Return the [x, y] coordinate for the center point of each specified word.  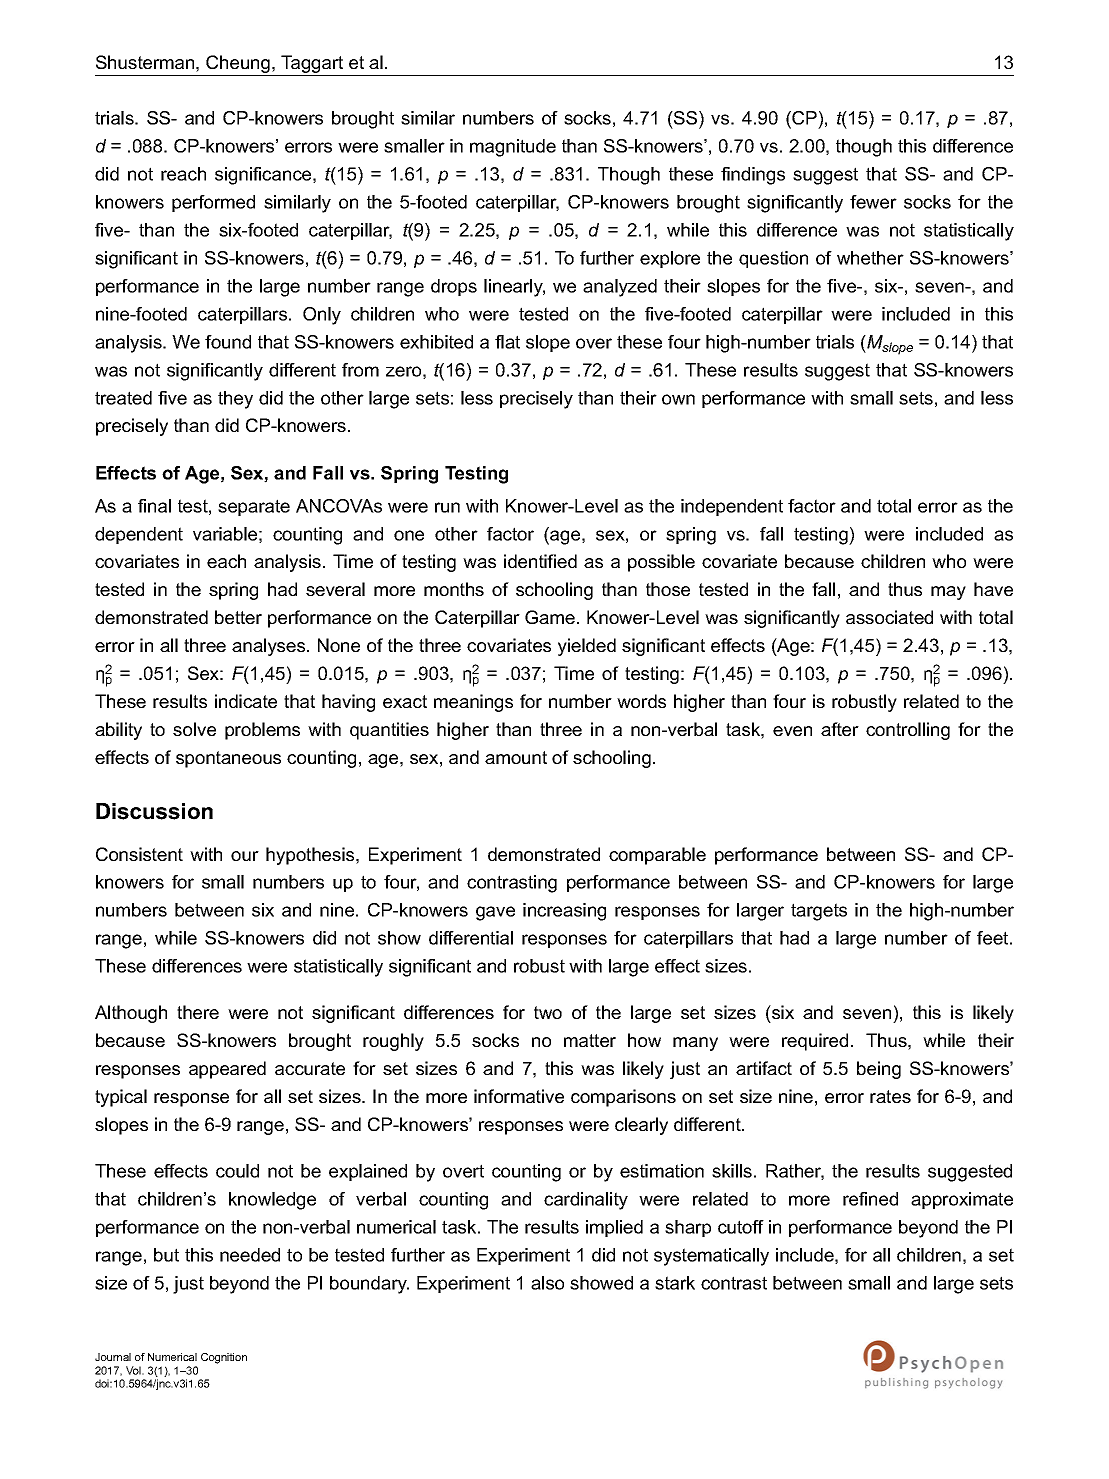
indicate [246, 701]
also [547, 1283]
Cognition [224, 1358]
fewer [873, 202]
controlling [908, 731]
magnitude [513, 148]
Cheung [238, 65]
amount [516, 757]
